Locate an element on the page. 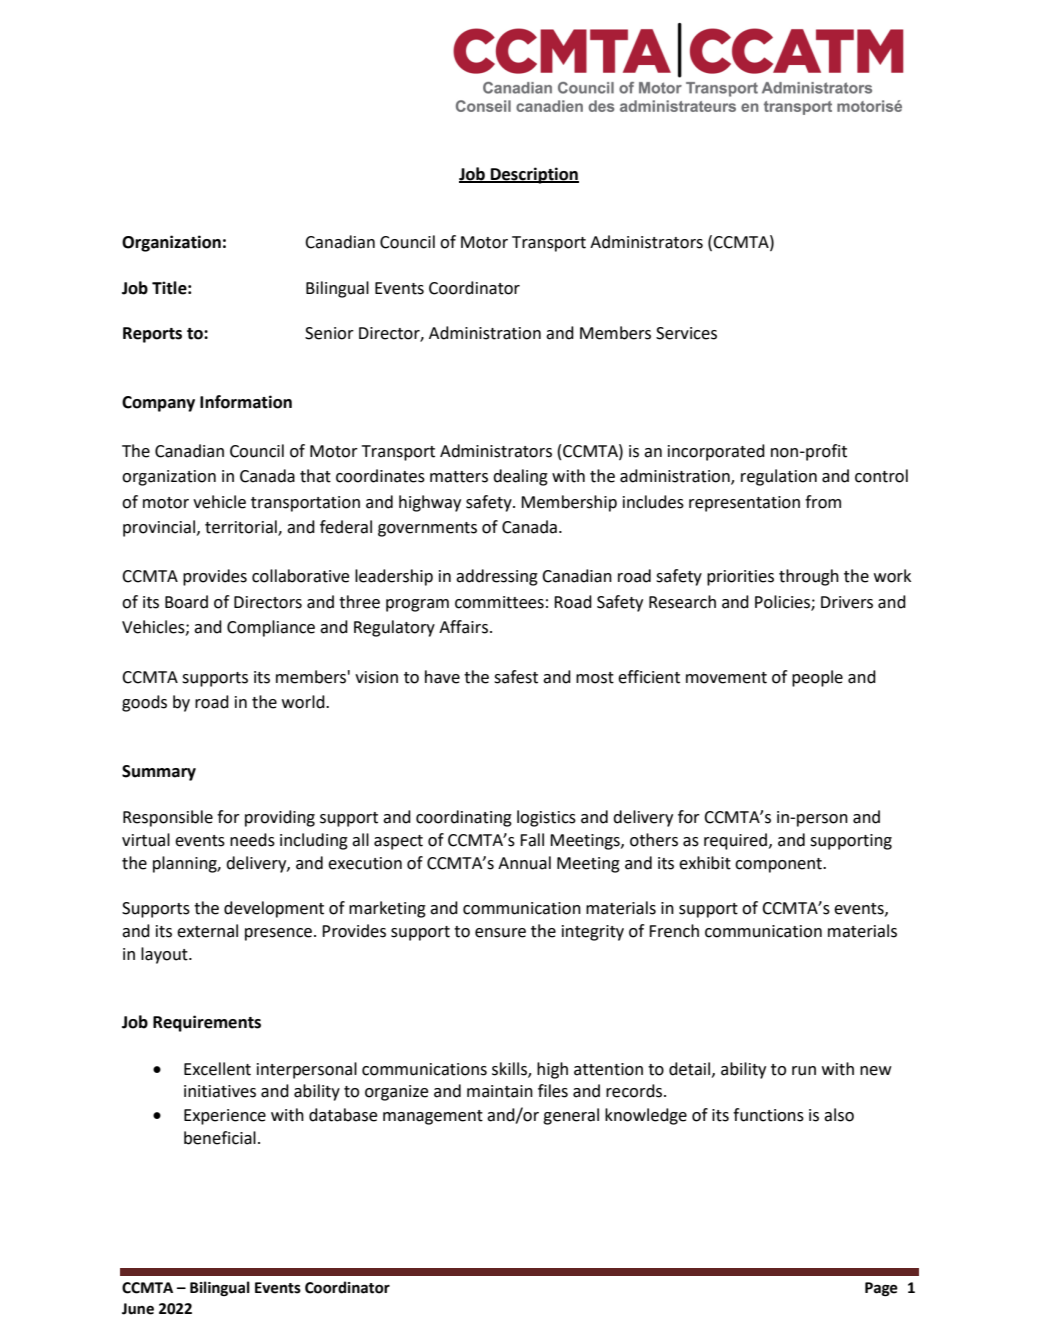 This page has width=1038, height=1344. skills is located at coordinates (510, 1069).
